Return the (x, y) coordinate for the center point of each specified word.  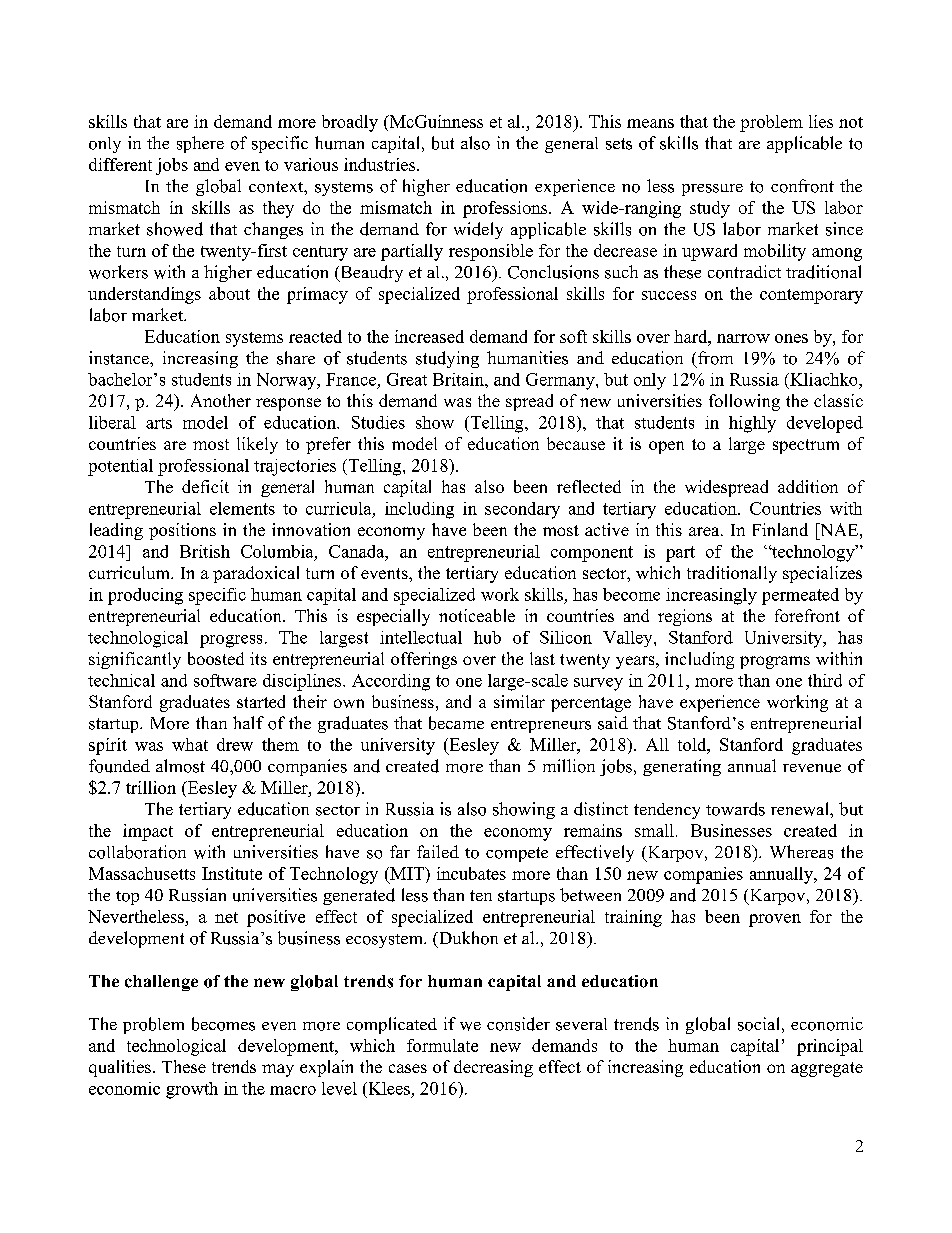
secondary (522, 510)
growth (192, 1090)
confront (802, 186)
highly (752, 424)
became (456, 723)
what (190, 744)
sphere (200, 144)
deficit (205, 486)
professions (506, 209)
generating (682, 767)
